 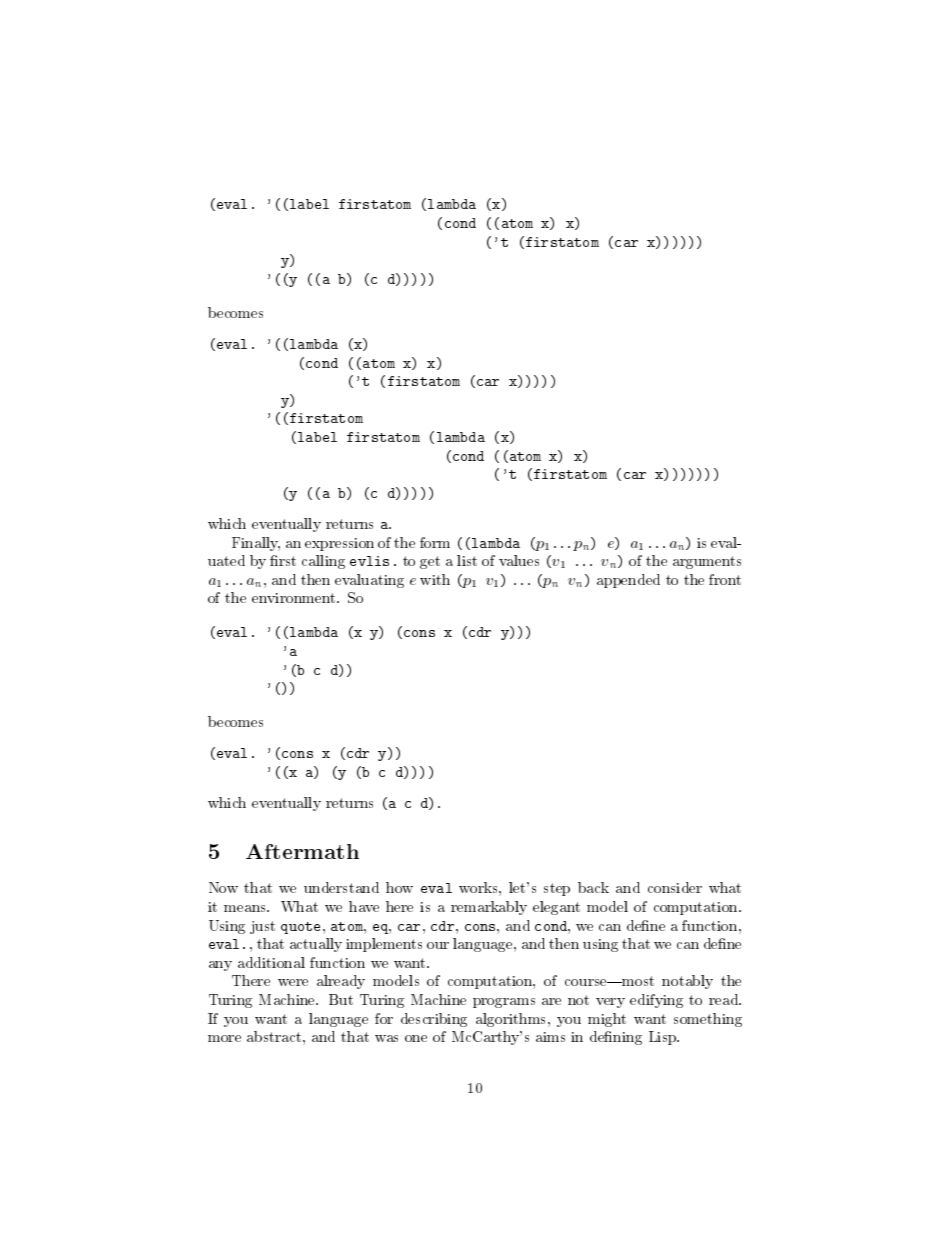 What do you see at coordinates (593, 887) in the page?
I see `back` at bounding box center [593, 887].
